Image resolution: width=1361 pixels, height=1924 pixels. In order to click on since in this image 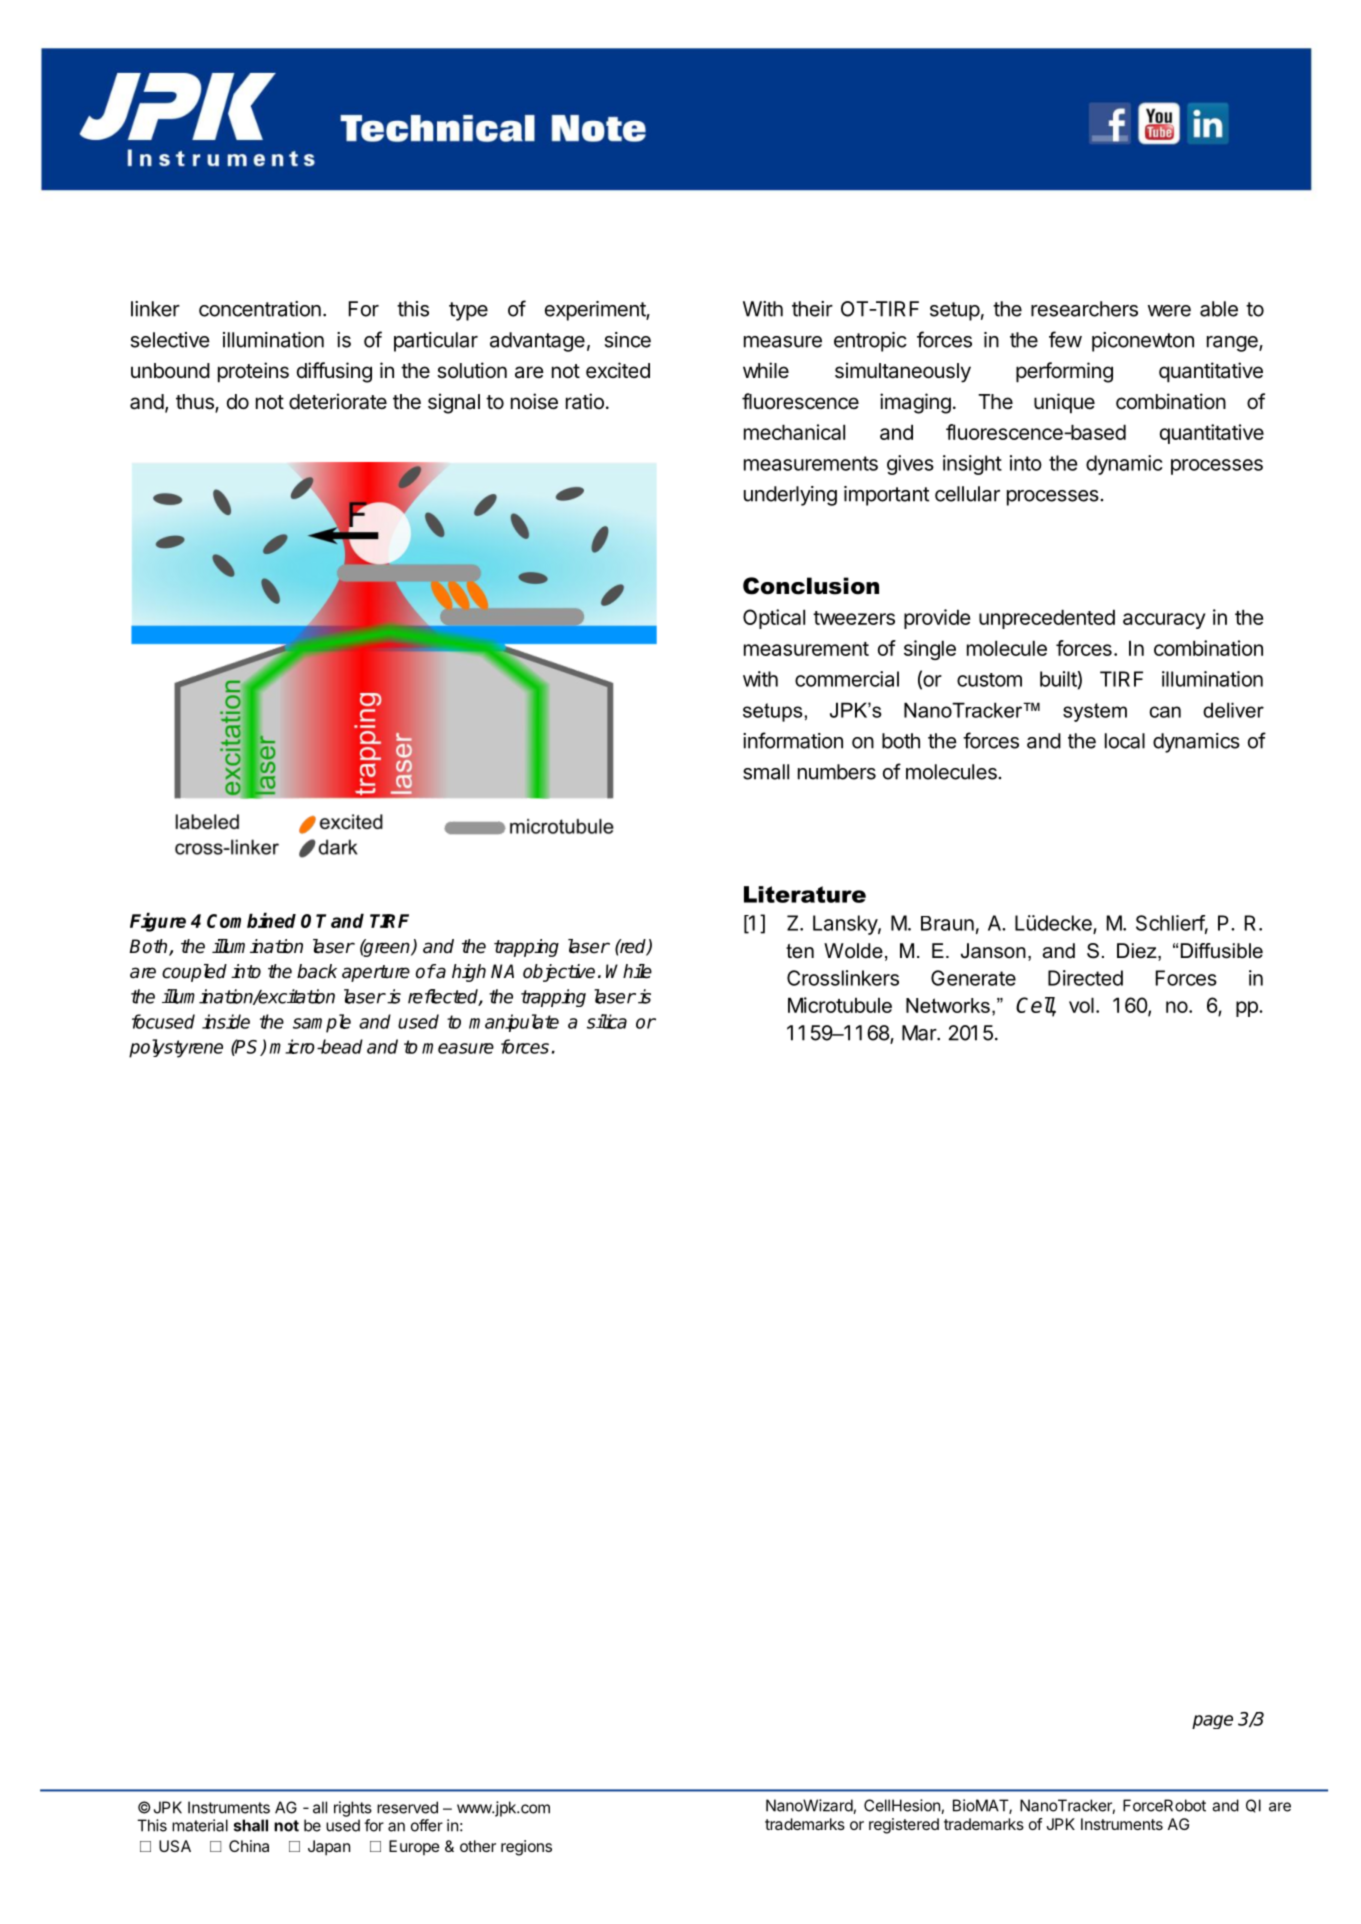, I will do `click(628, 340)`.
